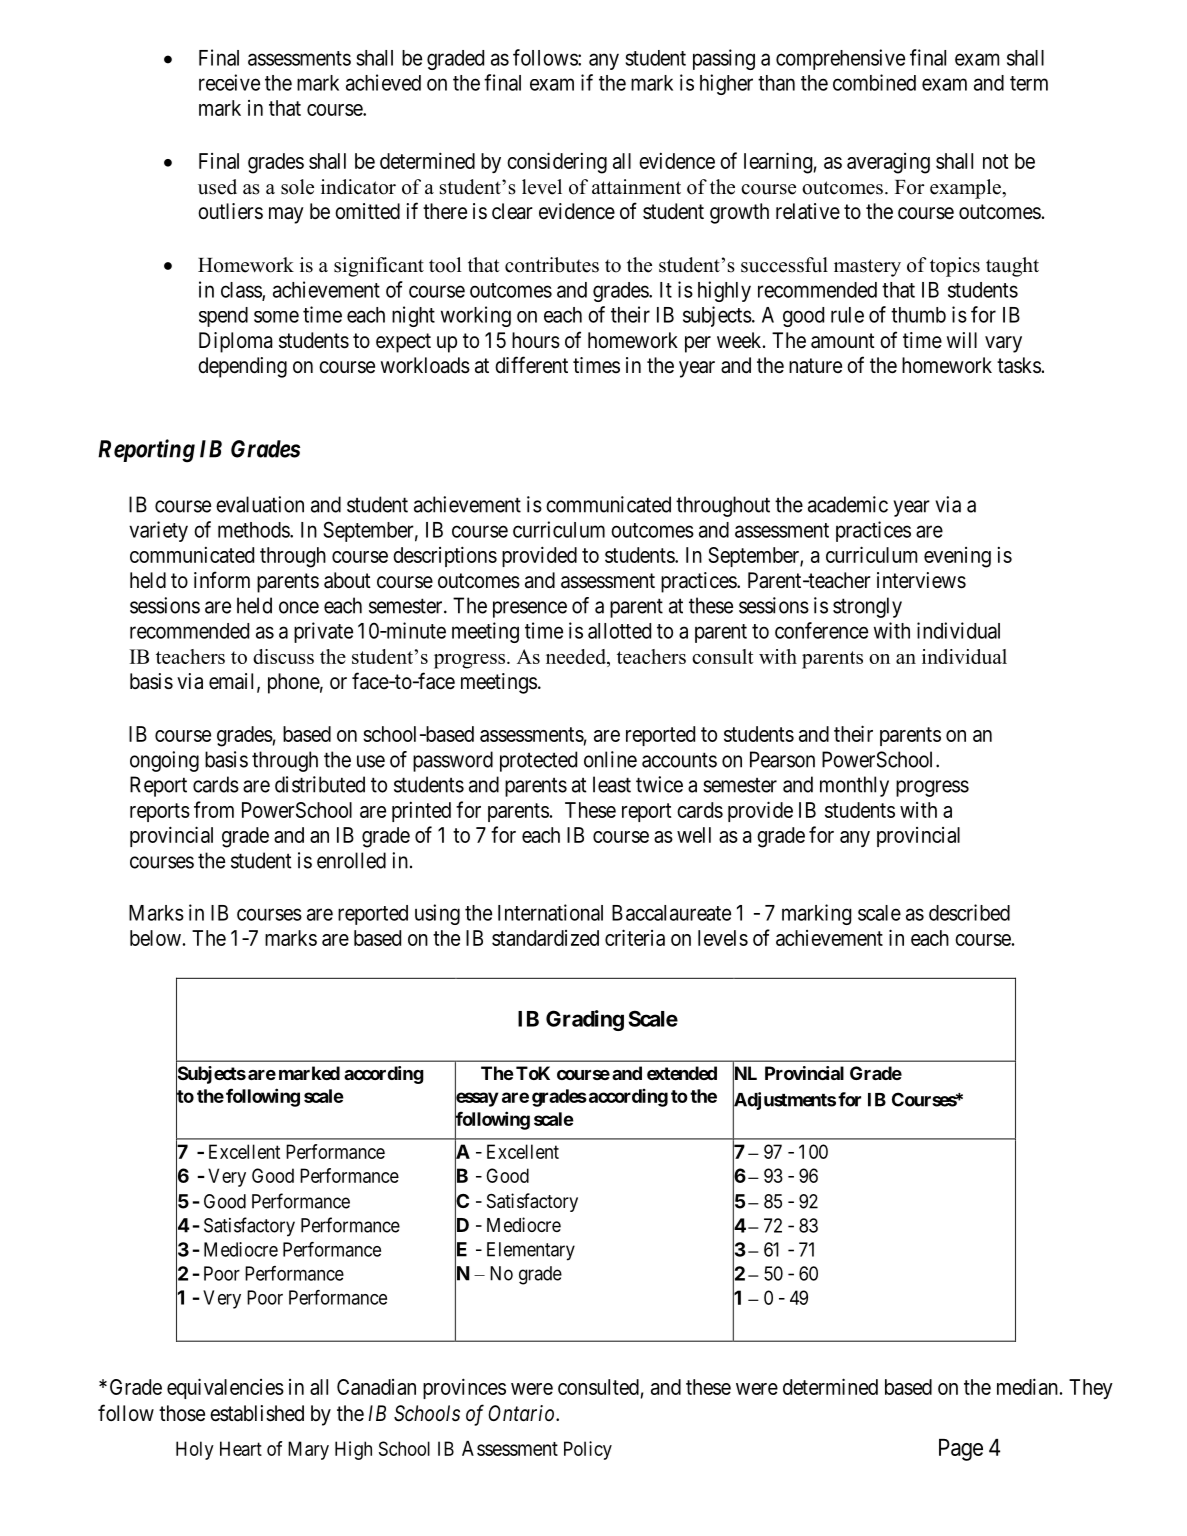 Image resolution: width=1187 pixels, height=1536 pixels. Describe the element at coordinates (557, 163) in the screenshot. I see `considering` at that location.
